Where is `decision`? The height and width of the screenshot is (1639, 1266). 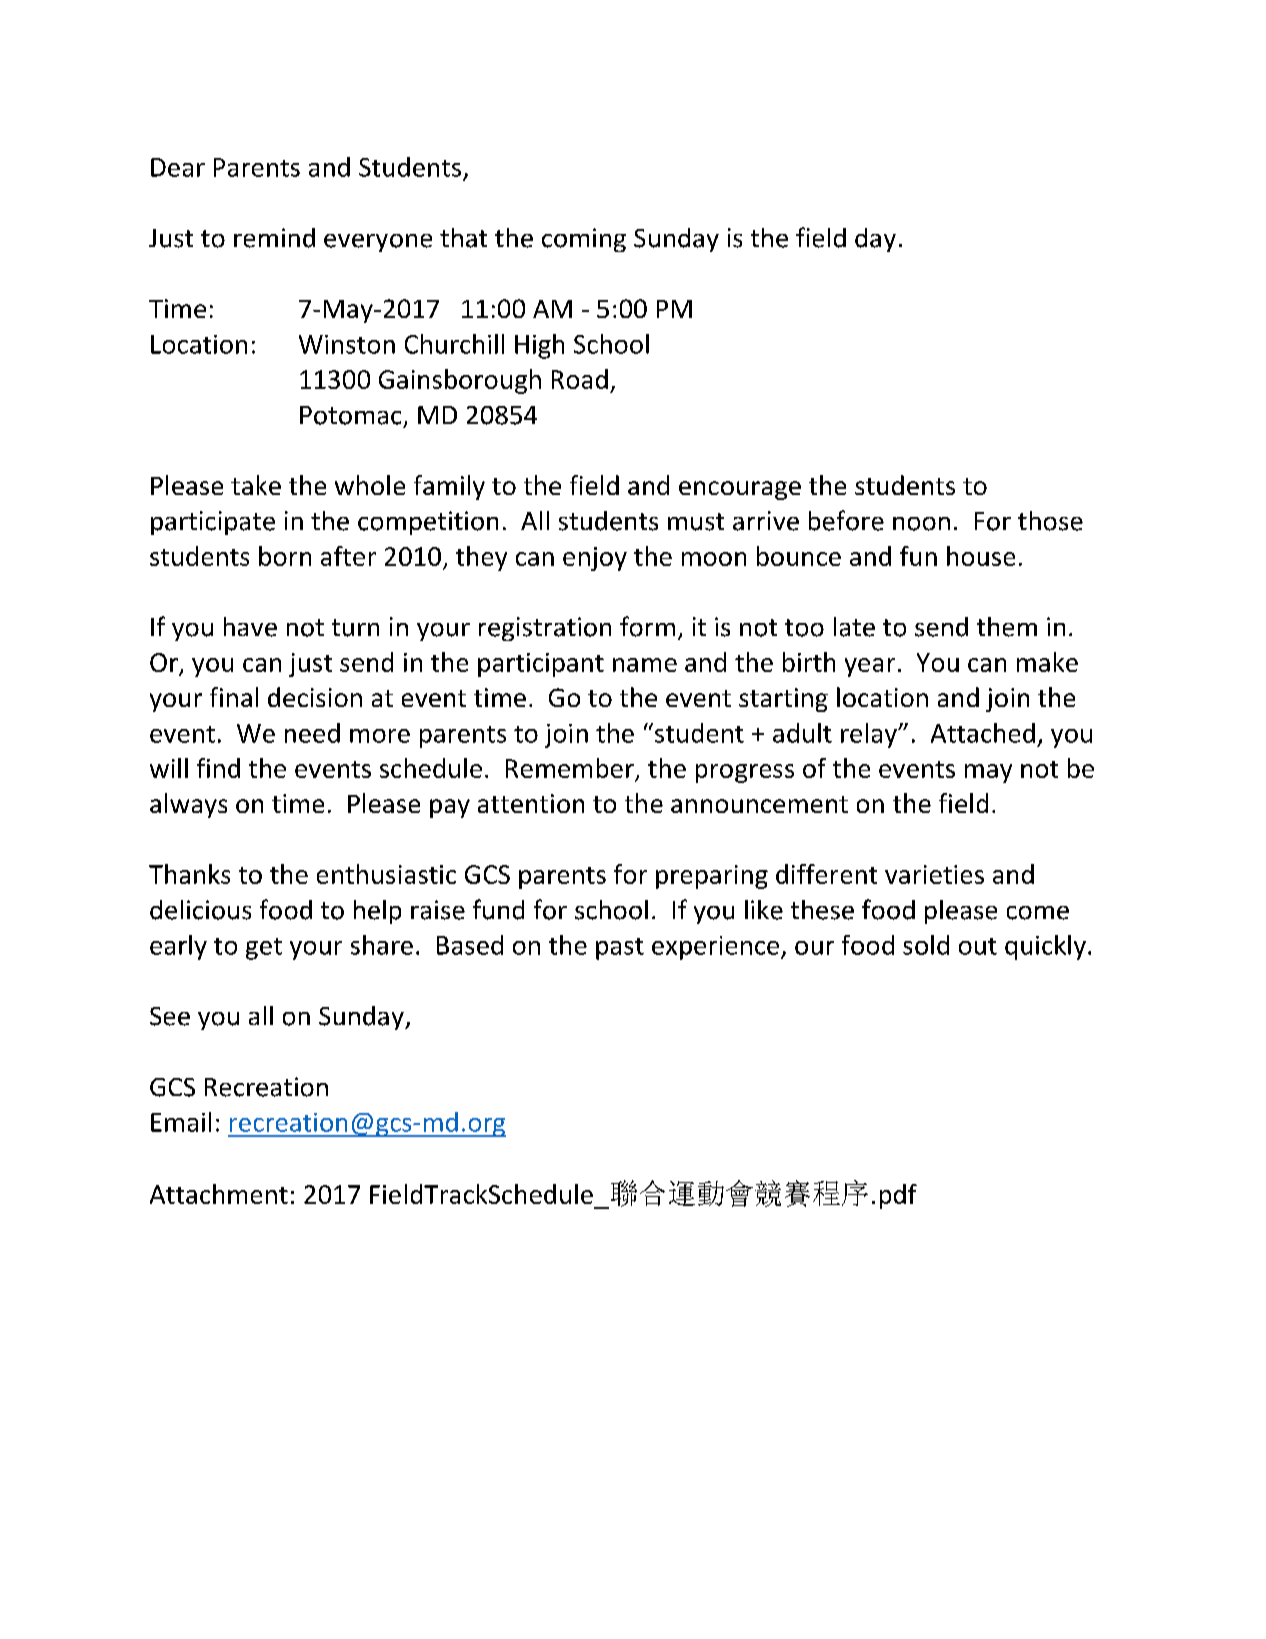 decision is located at coordinates (315, 697).
